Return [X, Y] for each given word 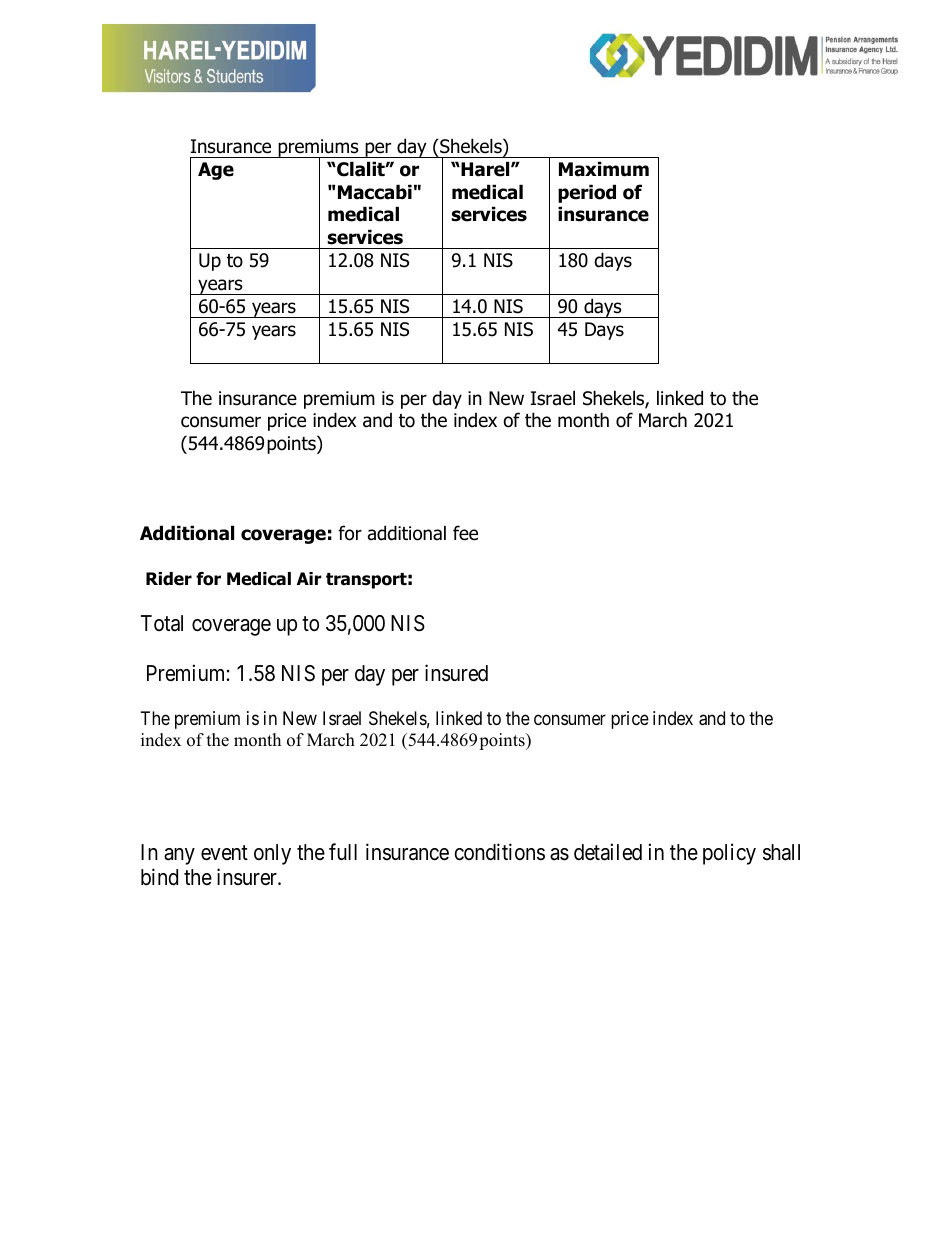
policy [729, 854]
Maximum [604, 169]
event [224, 853]
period [587, 193]
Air [309, 578]
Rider [169, 579]
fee [465, 533]
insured [456, 673]
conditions [499, 852]
